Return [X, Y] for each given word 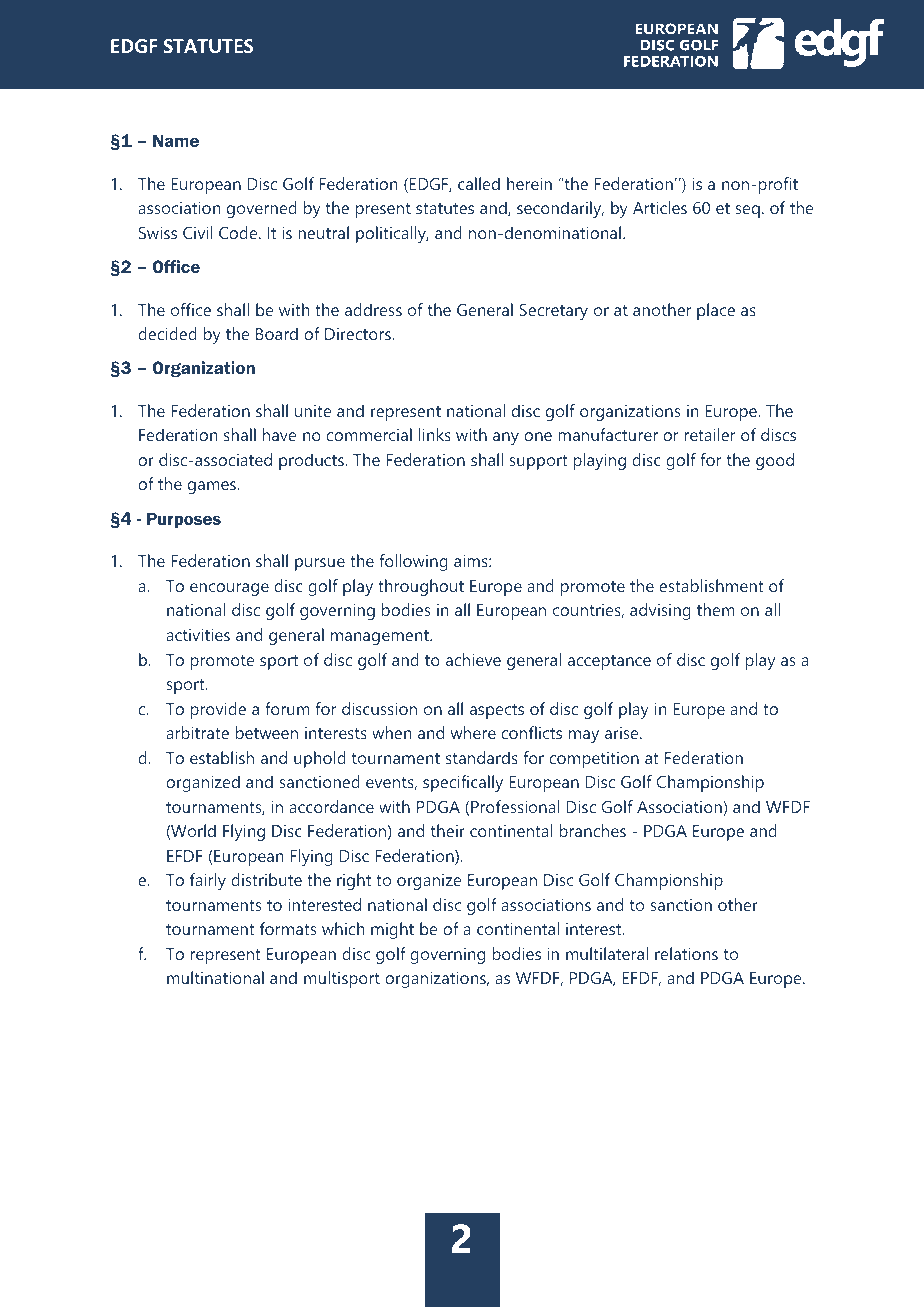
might [392, 930]
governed [262, 209]
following [413, 562]
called [479, 183]
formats [288, 928]
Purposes [184, 520]
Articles [660, 207]
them [716, 609]
